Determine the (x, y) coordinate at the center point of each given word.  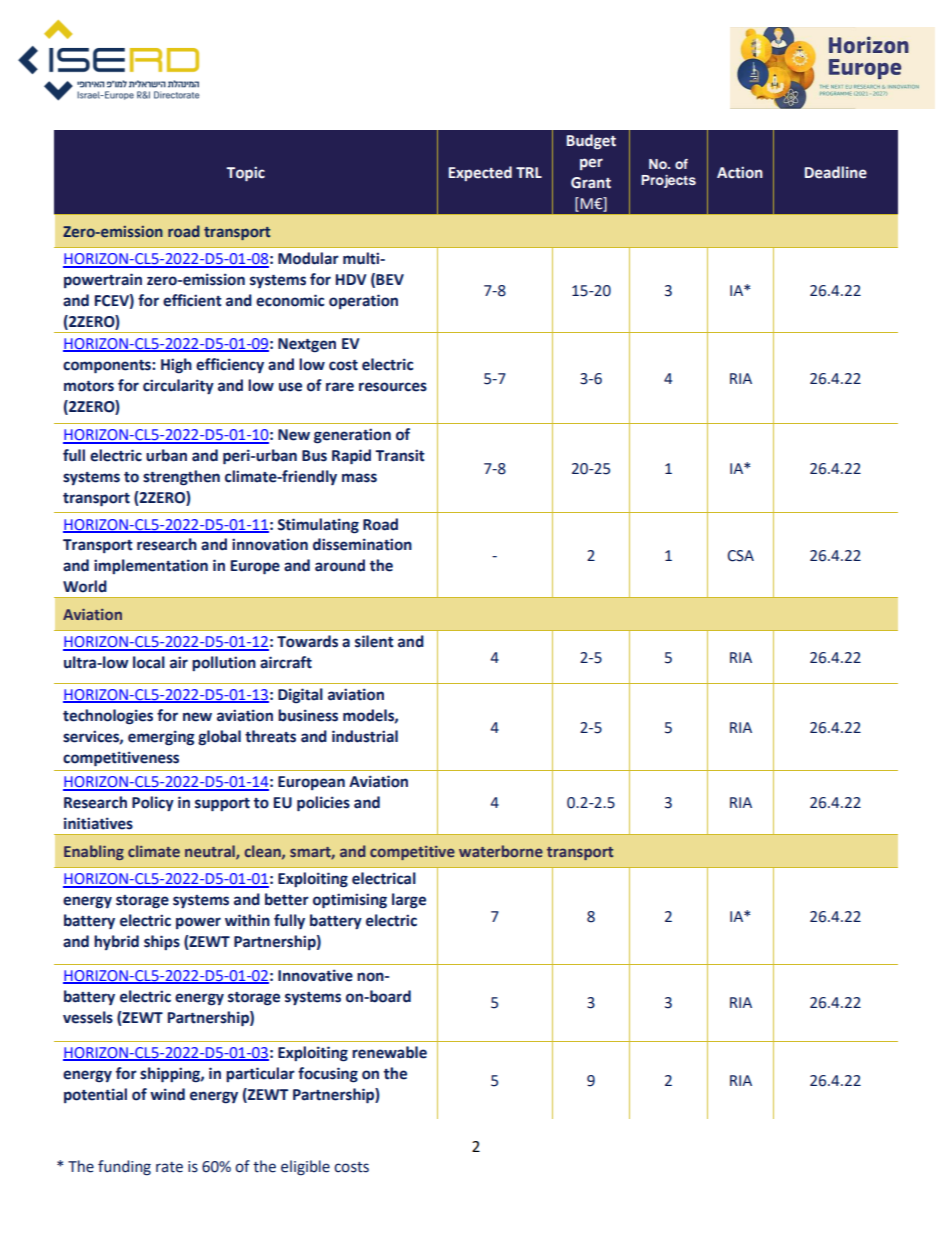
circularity (178, 387)
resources (393, 387)
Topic (245, 173)
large (409, 901)
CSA (740, 556)
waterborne (501, 851)
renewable (389, 1052)
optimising (350, 901)
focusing (328, 1075)
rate (169, 1167)
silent (374, 641)
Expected (480, 173)
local (149, 662)
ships (162, 942)
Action (740, 172)
